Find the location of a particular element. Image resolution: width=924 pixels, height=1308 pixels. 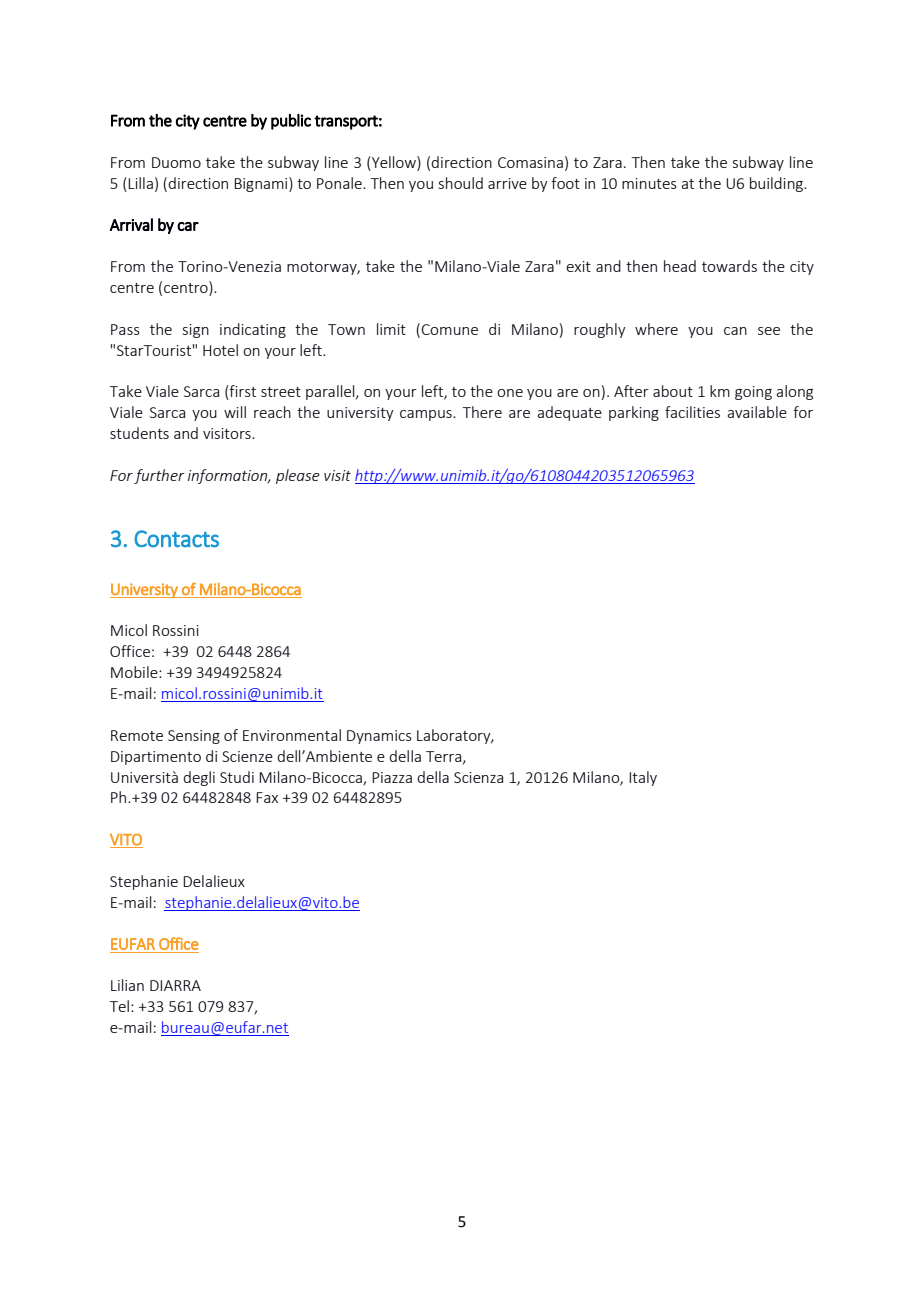

please is located at coordinates (298, 476).
